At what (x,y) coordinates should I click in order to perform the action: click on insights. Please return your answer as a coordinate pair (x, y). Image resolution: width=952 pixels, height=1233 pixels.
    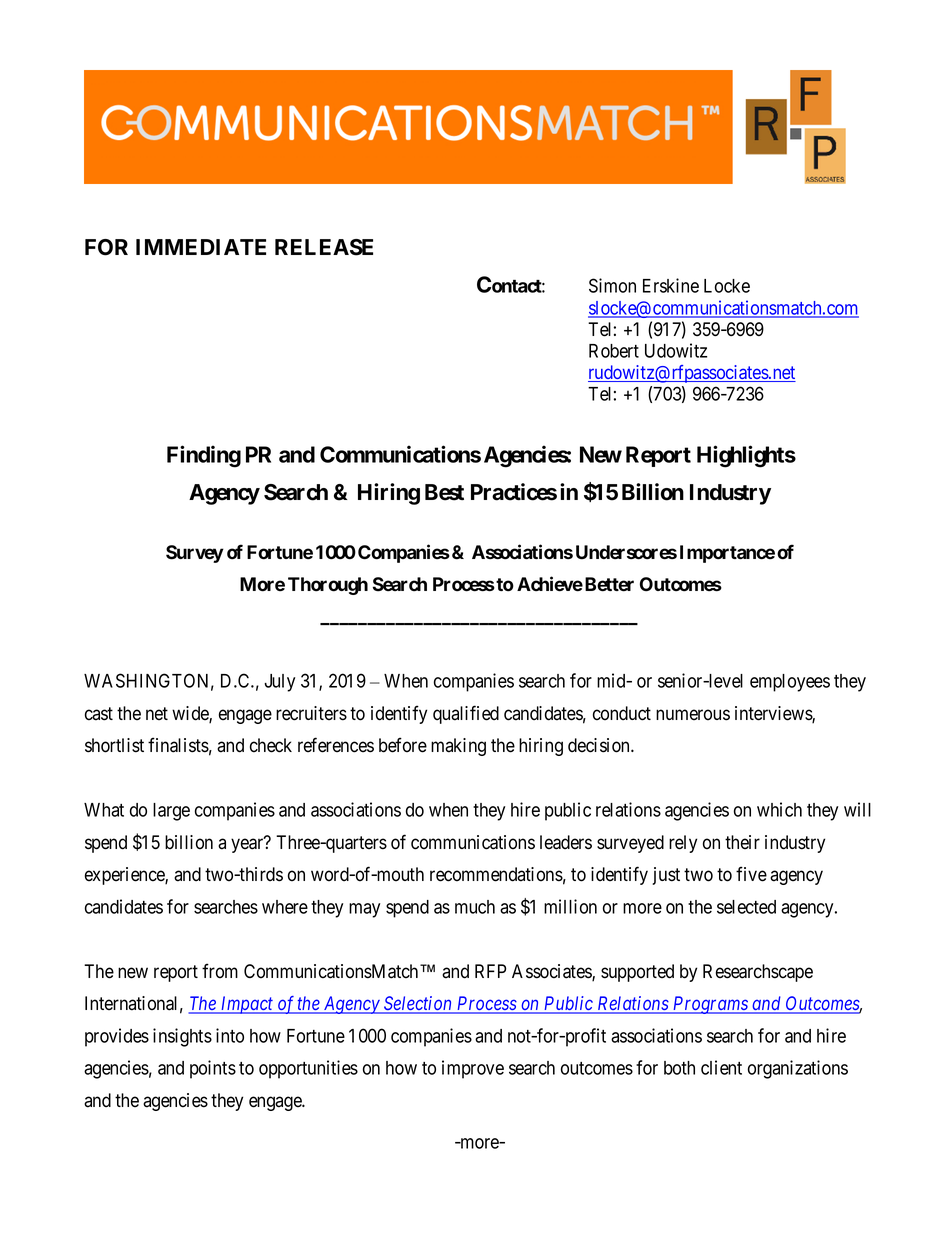
    Looking at the image, I should click on (182, 1037).
